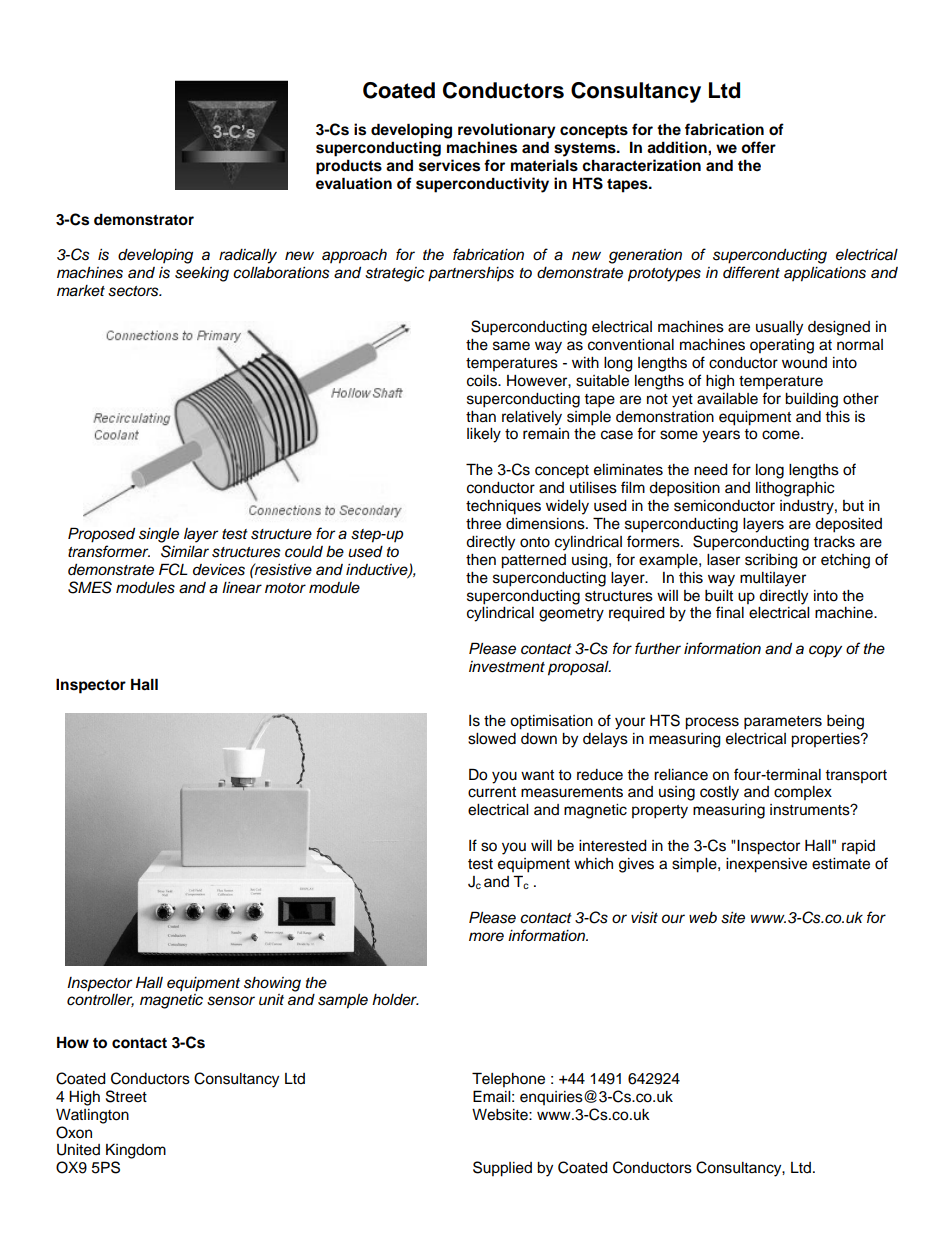  I want to click on offer, so click(758, 147).
